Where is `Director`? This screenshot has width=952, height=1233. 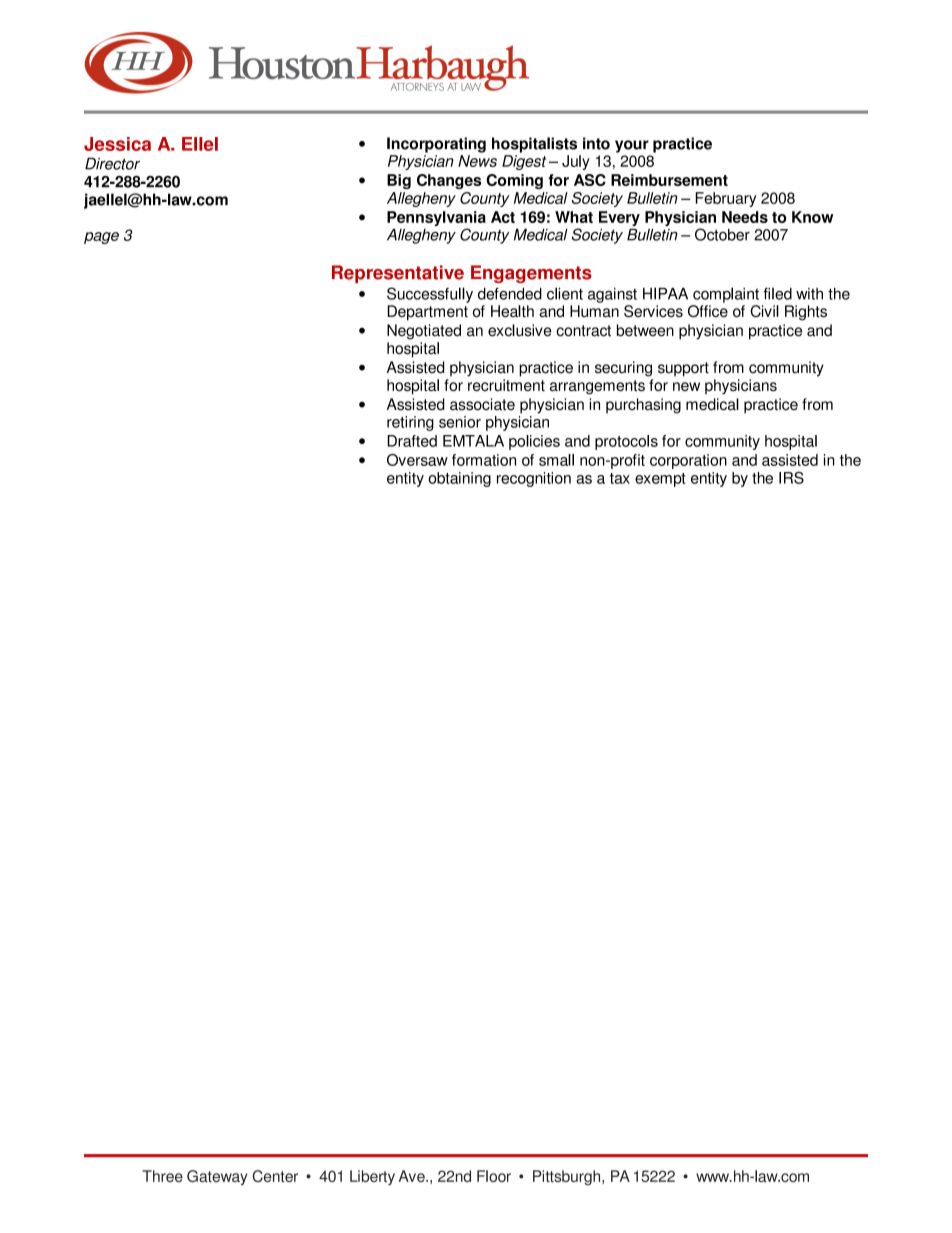 Director is located at coordinates (112, 164).
